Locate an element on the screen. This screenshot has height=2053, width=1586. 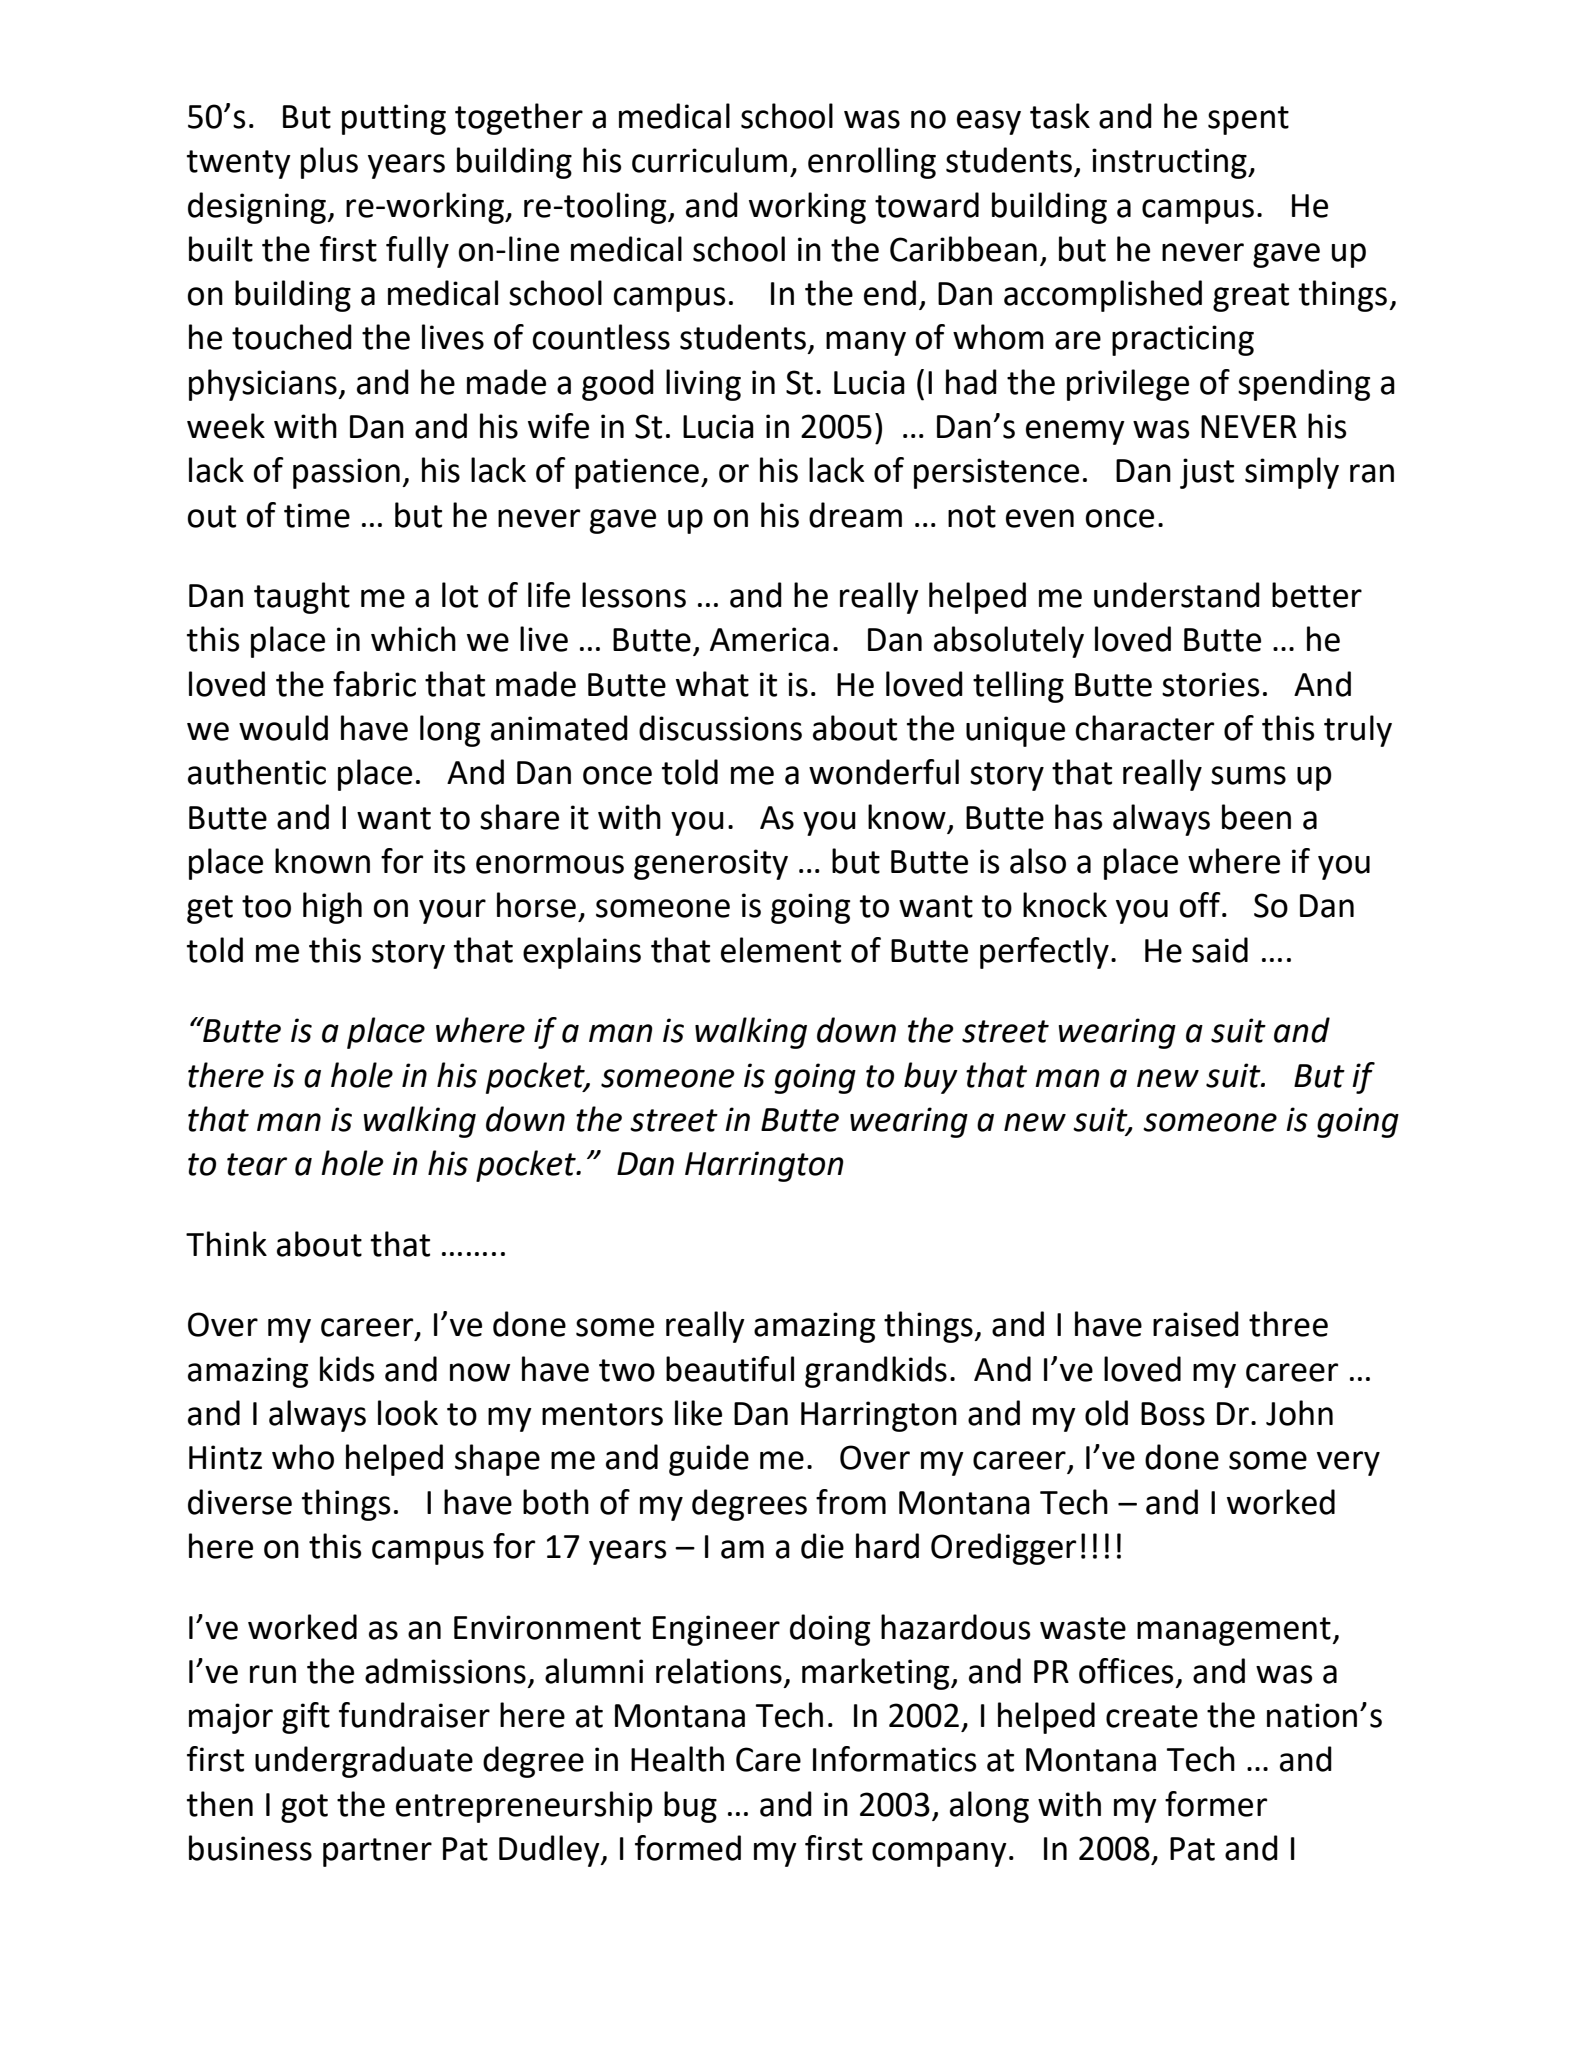
beautiful is located at coordinates (730, 1369).
